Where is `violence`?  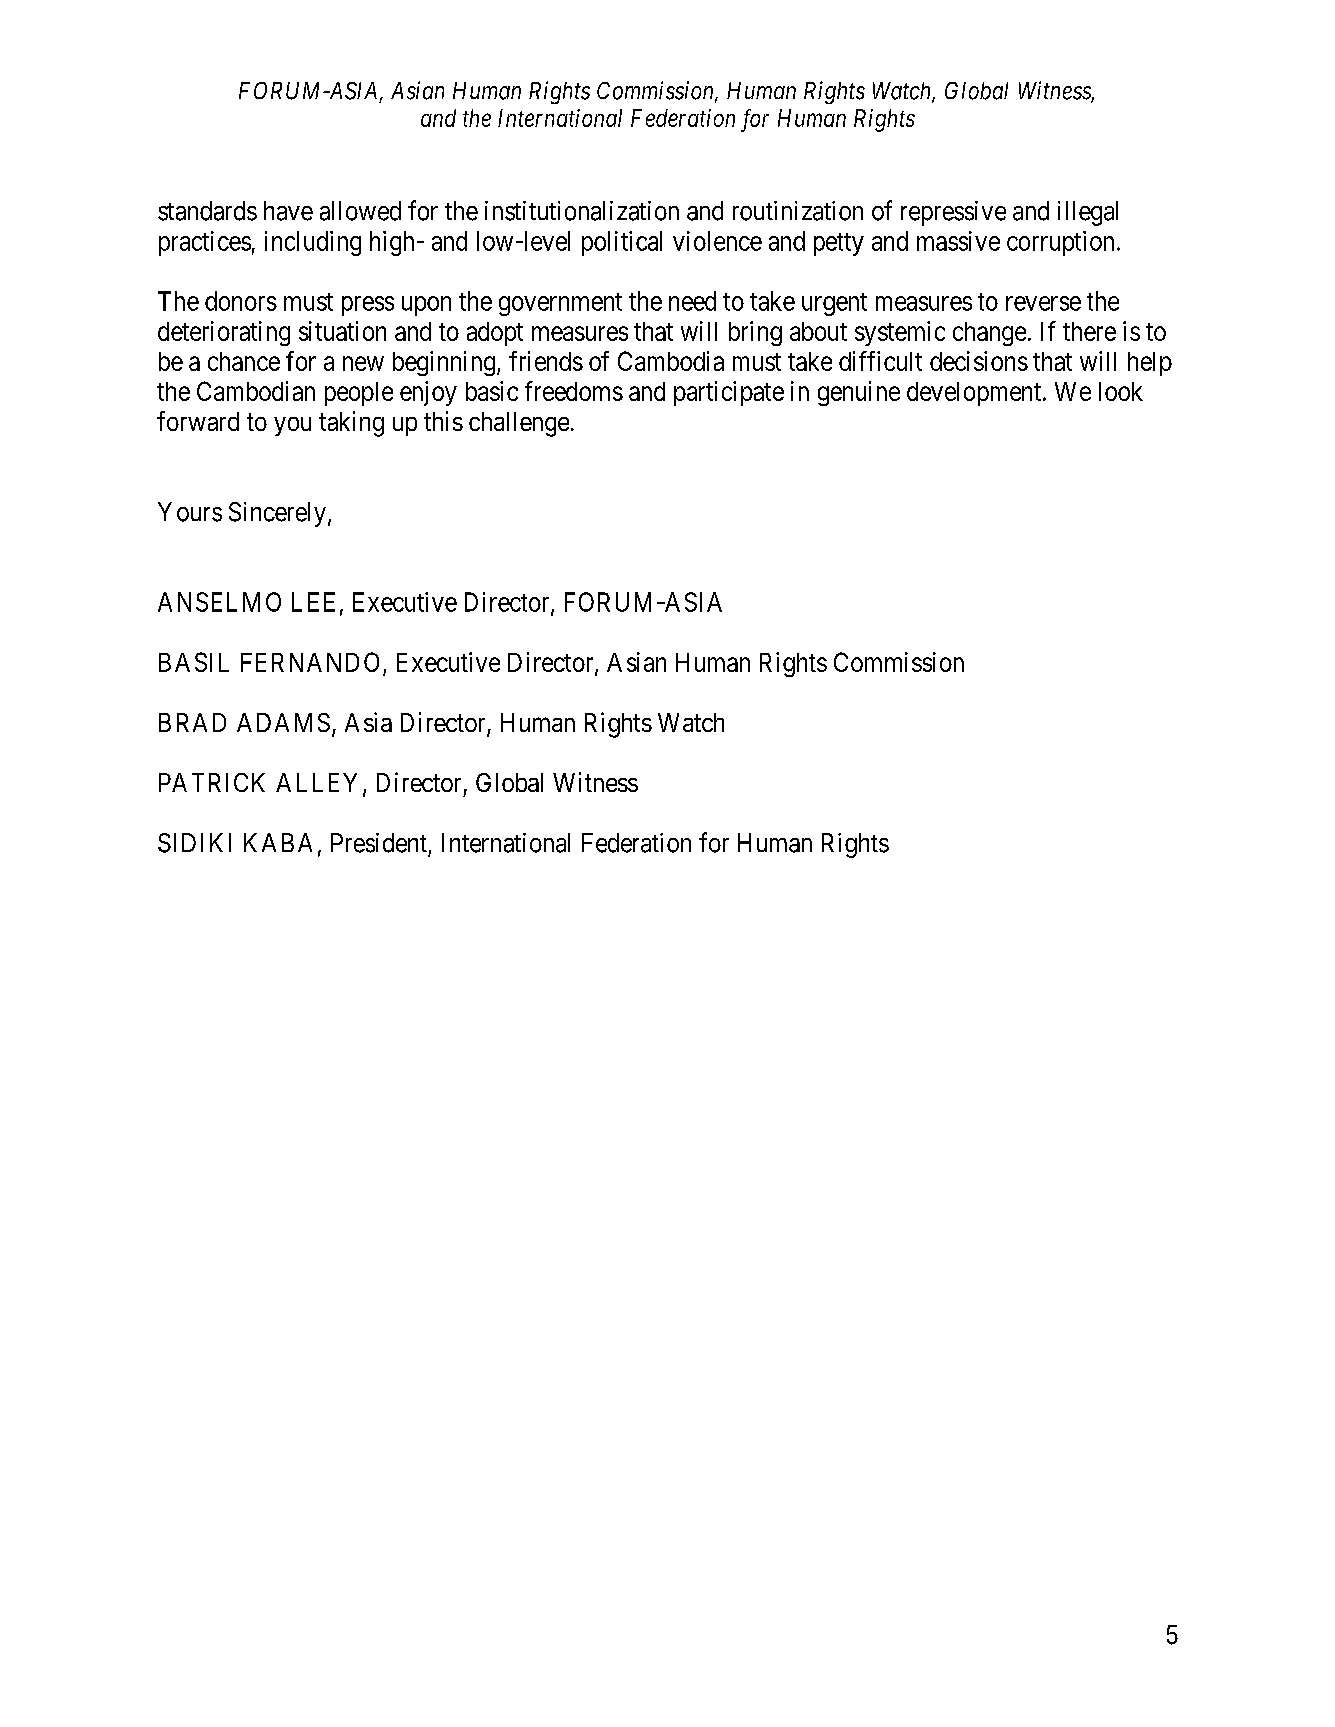
violence is located at coordinates (717, 241).
